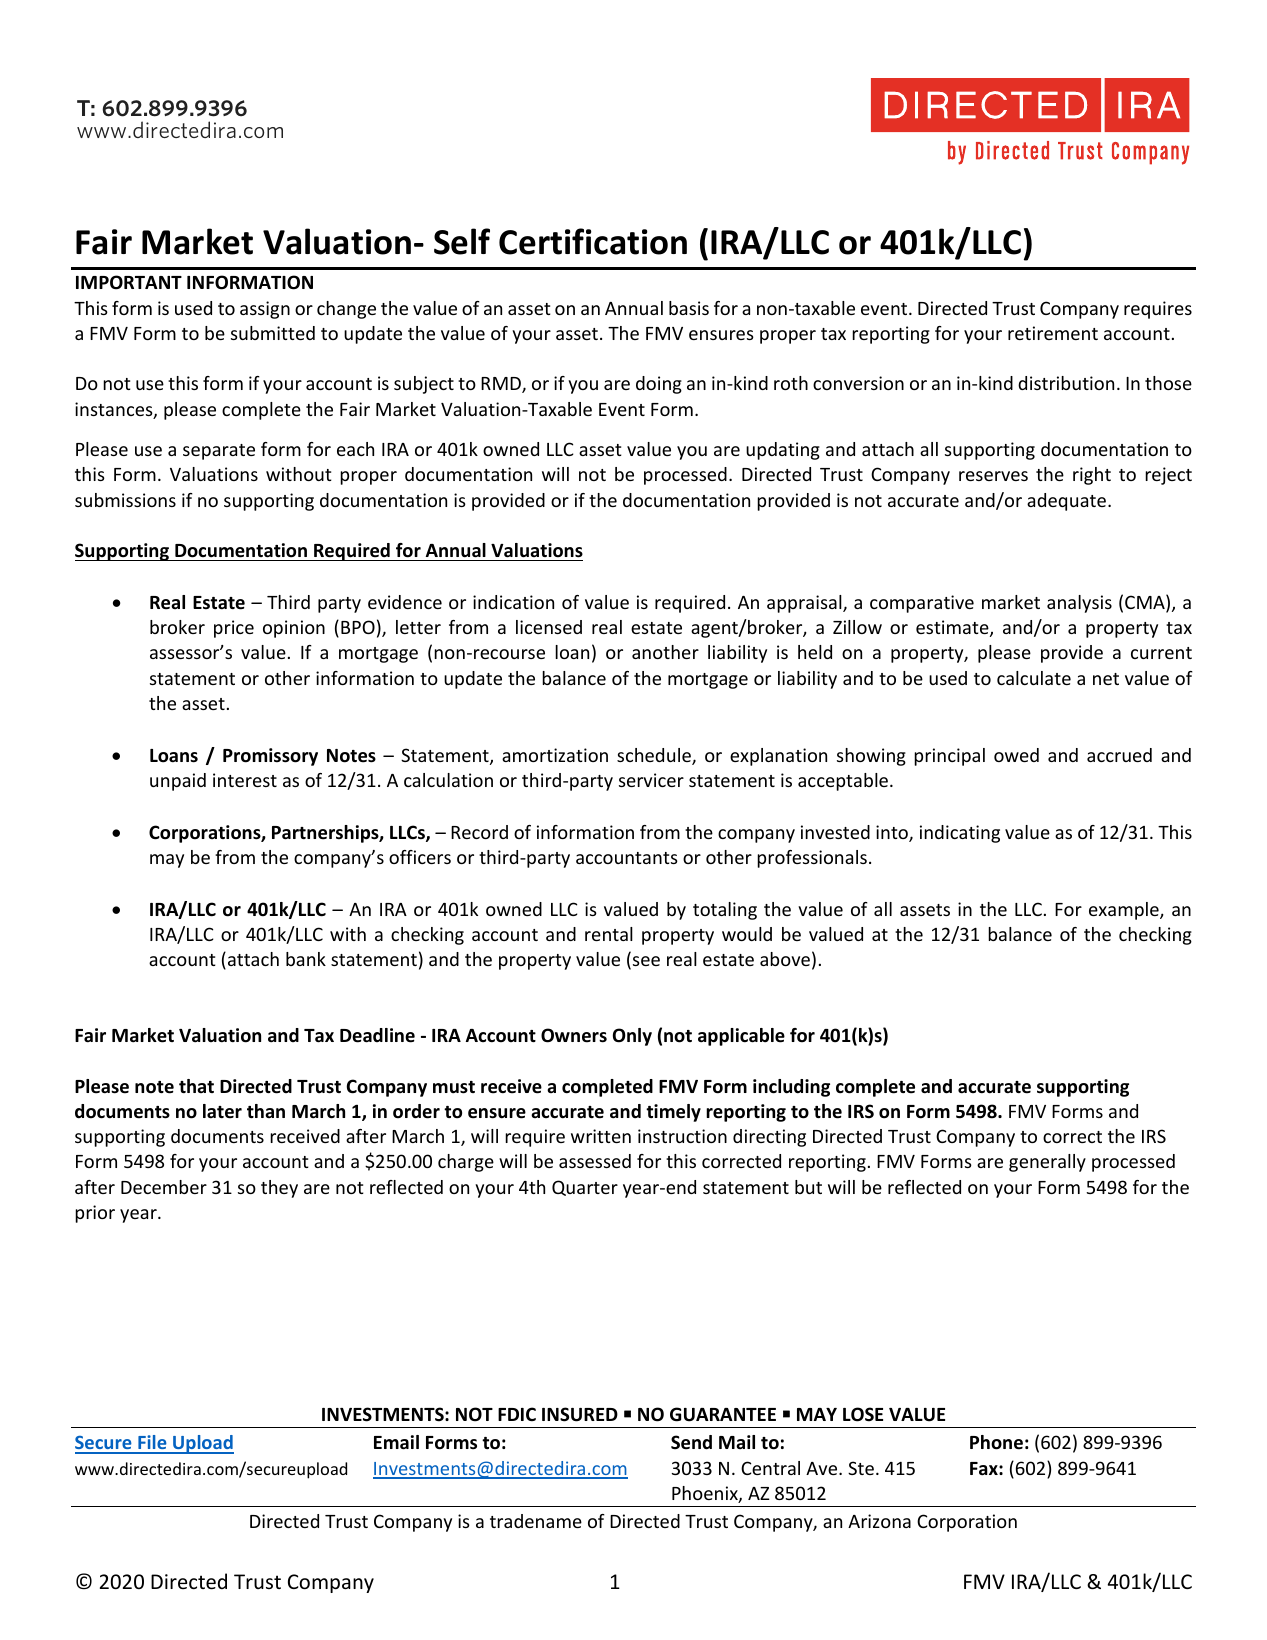  What do you see at coordinates (1053, 333) in the document?
I see `retirement` at bounding box center [1053, 333].
